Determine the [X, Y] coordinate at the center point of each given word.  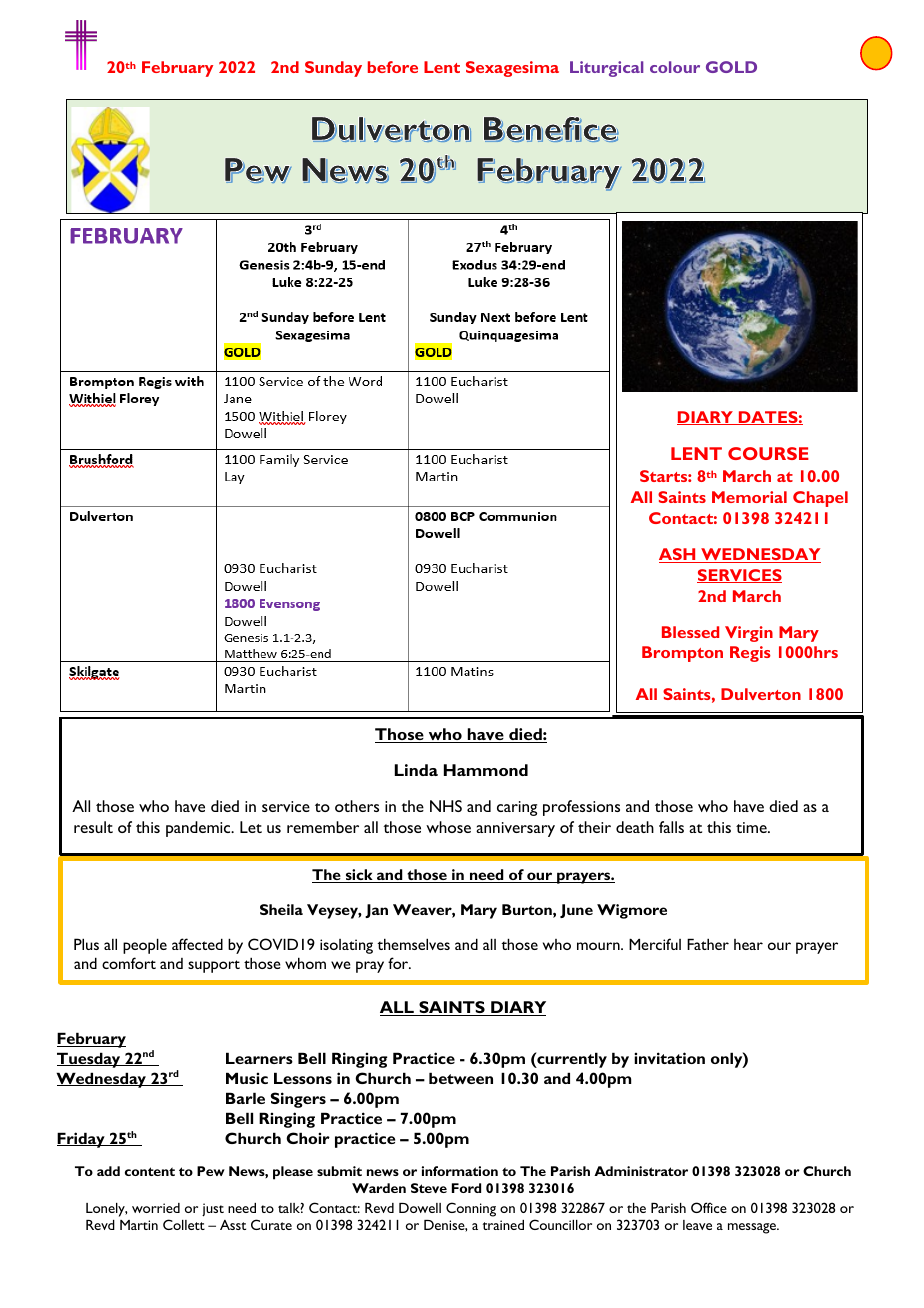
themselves [413, 944]
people [145, 946]
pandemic [199, 829]
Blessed [690, 632]
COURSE [768, 453]
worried [156, 1208]
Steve [429, 1188]
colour [675, 67]
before [393, 67]
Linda [416, 770]
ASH [678, 555]
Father [708, 944]
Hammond [486, 770]
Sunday [333, 69]
